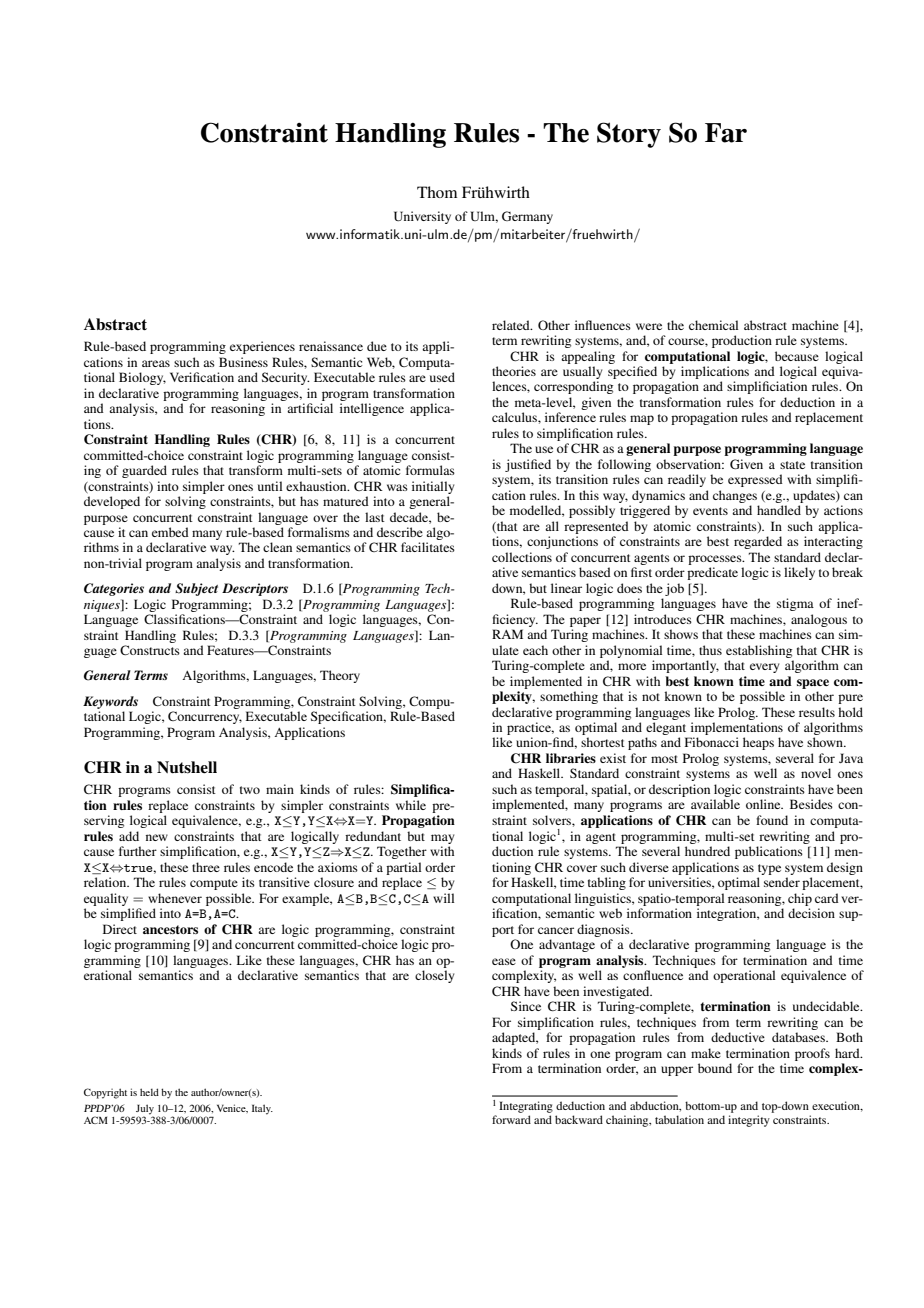 This screenshot has height=1308, width=924. I want to click on University, so click(422, 217).
